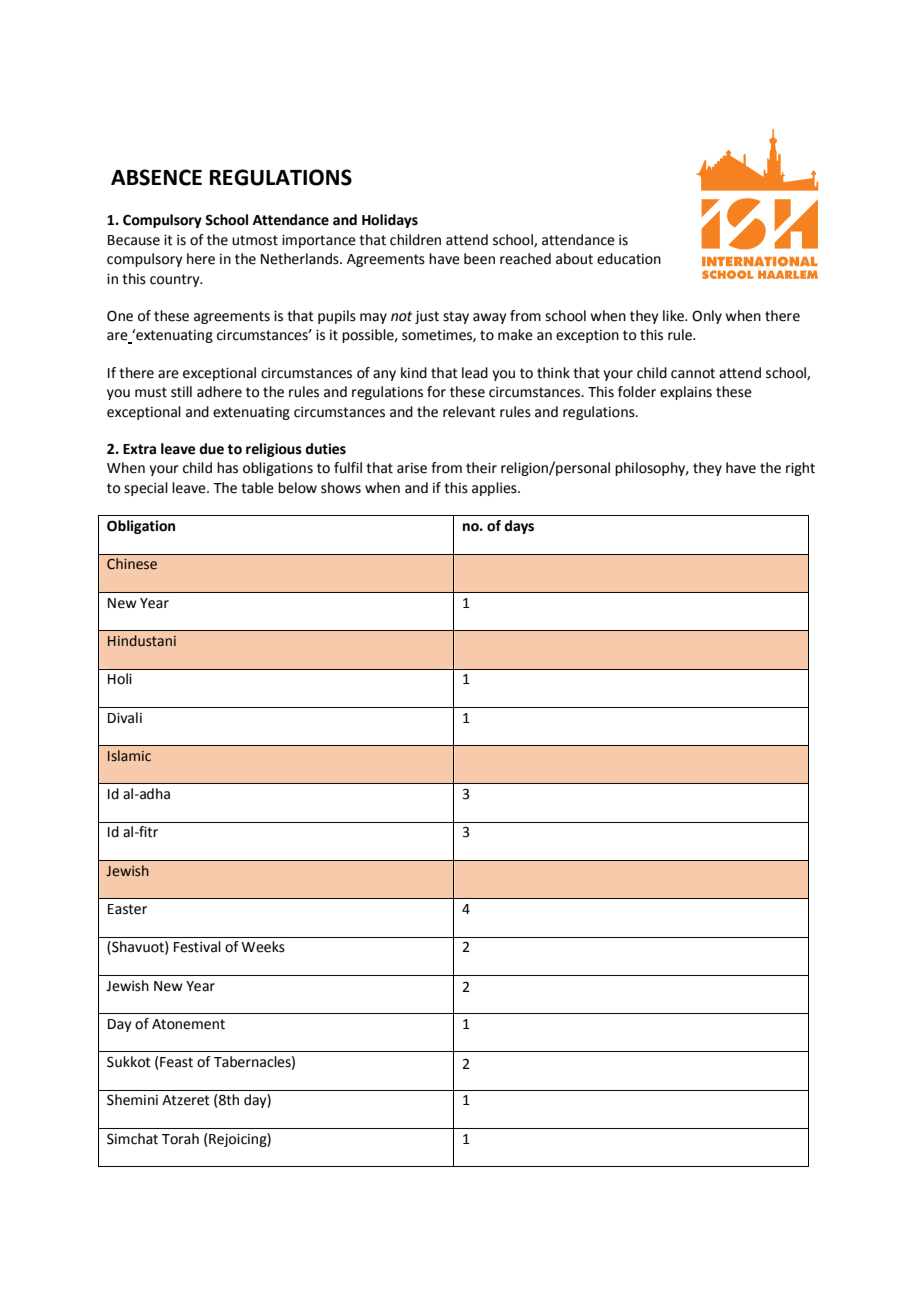  What do you see at coordinates (156, 177) in the document?
I see `ABSENCE` at bounding box center [156, 177].
